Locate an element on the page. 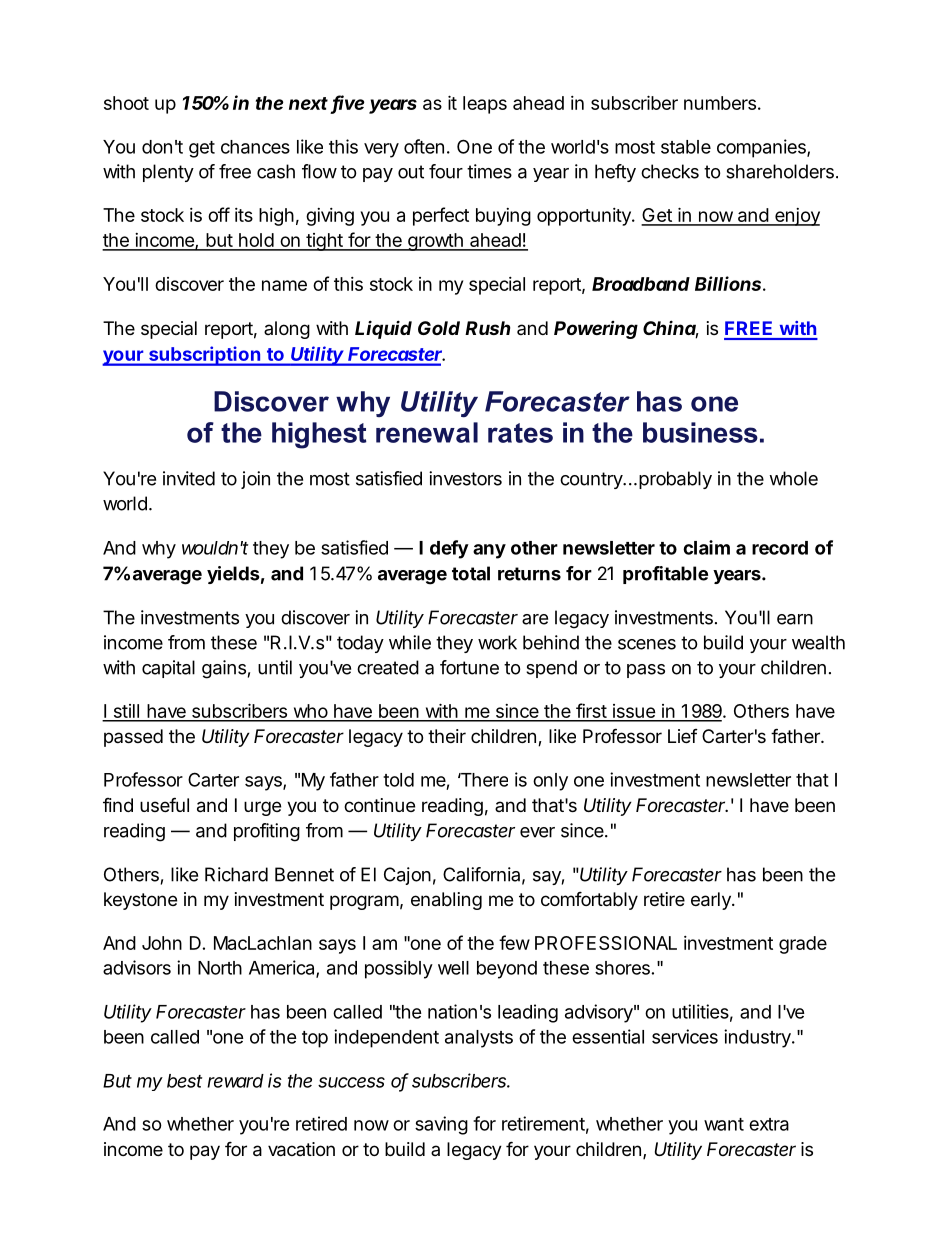 This document has width=952, height=1233. gains is located at coordinates (224, 669).
